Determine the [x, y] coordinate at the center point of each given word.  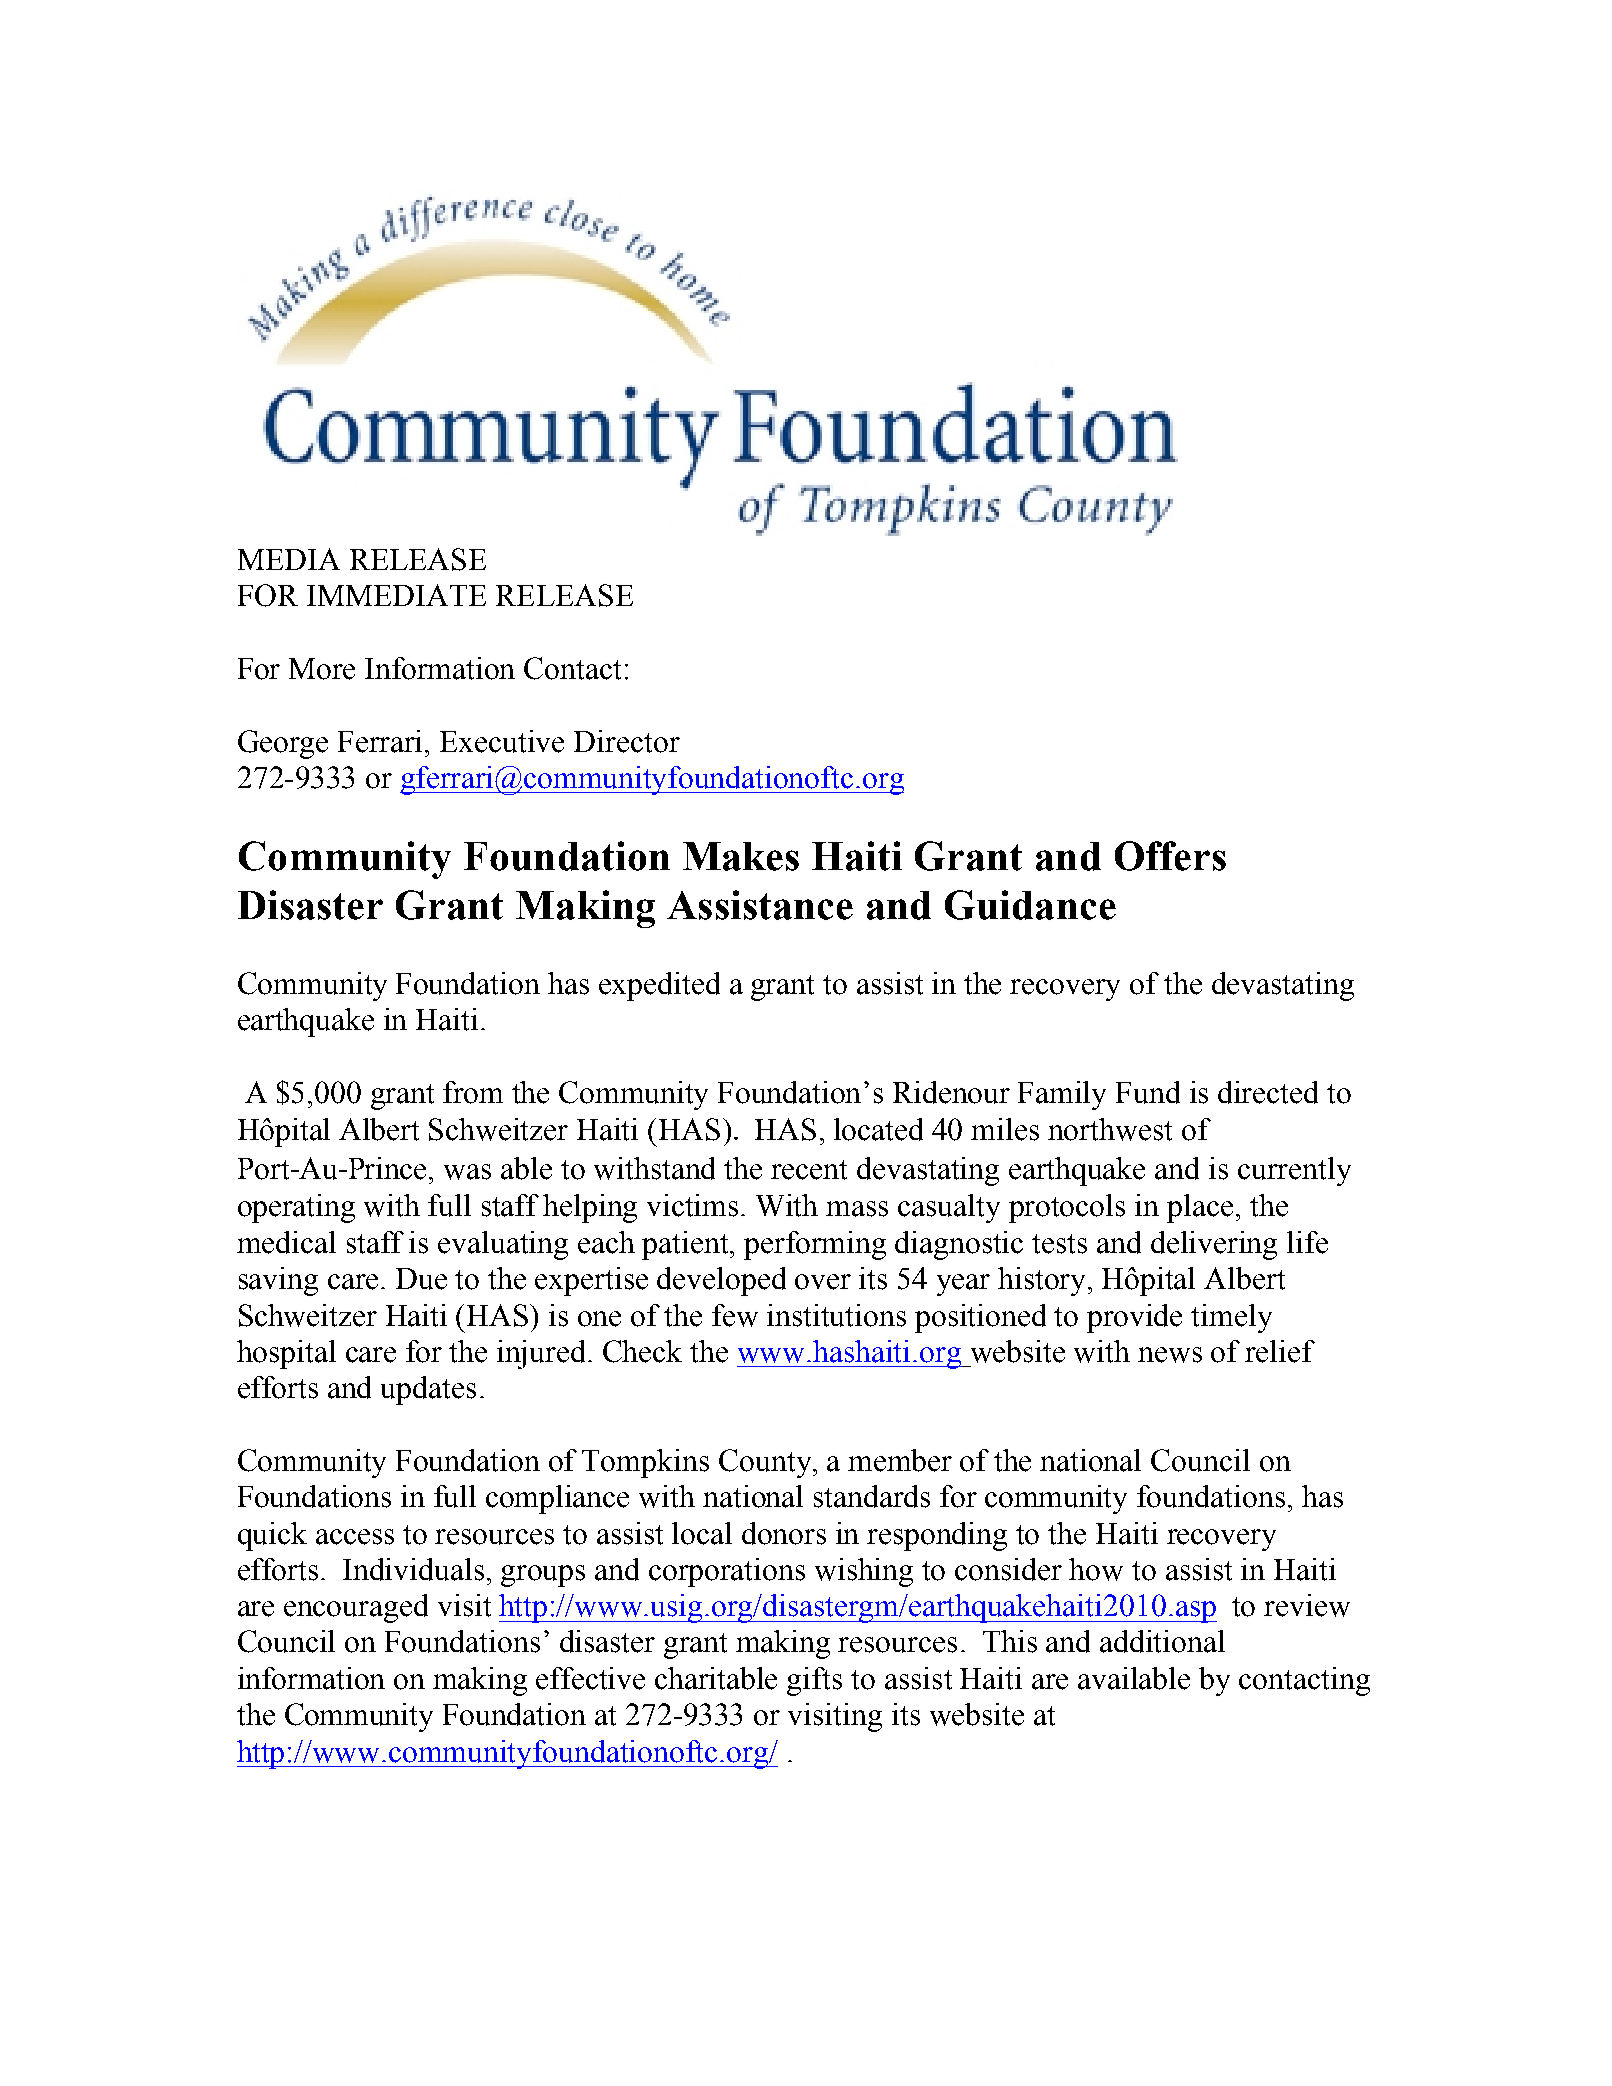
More [322, 669]
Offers [1170, 856]
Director [627, 741]
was [467, 1172]
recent [809, 1170]
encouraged [356, 1608]
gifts [814, 1681]
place [1200, 1208]
